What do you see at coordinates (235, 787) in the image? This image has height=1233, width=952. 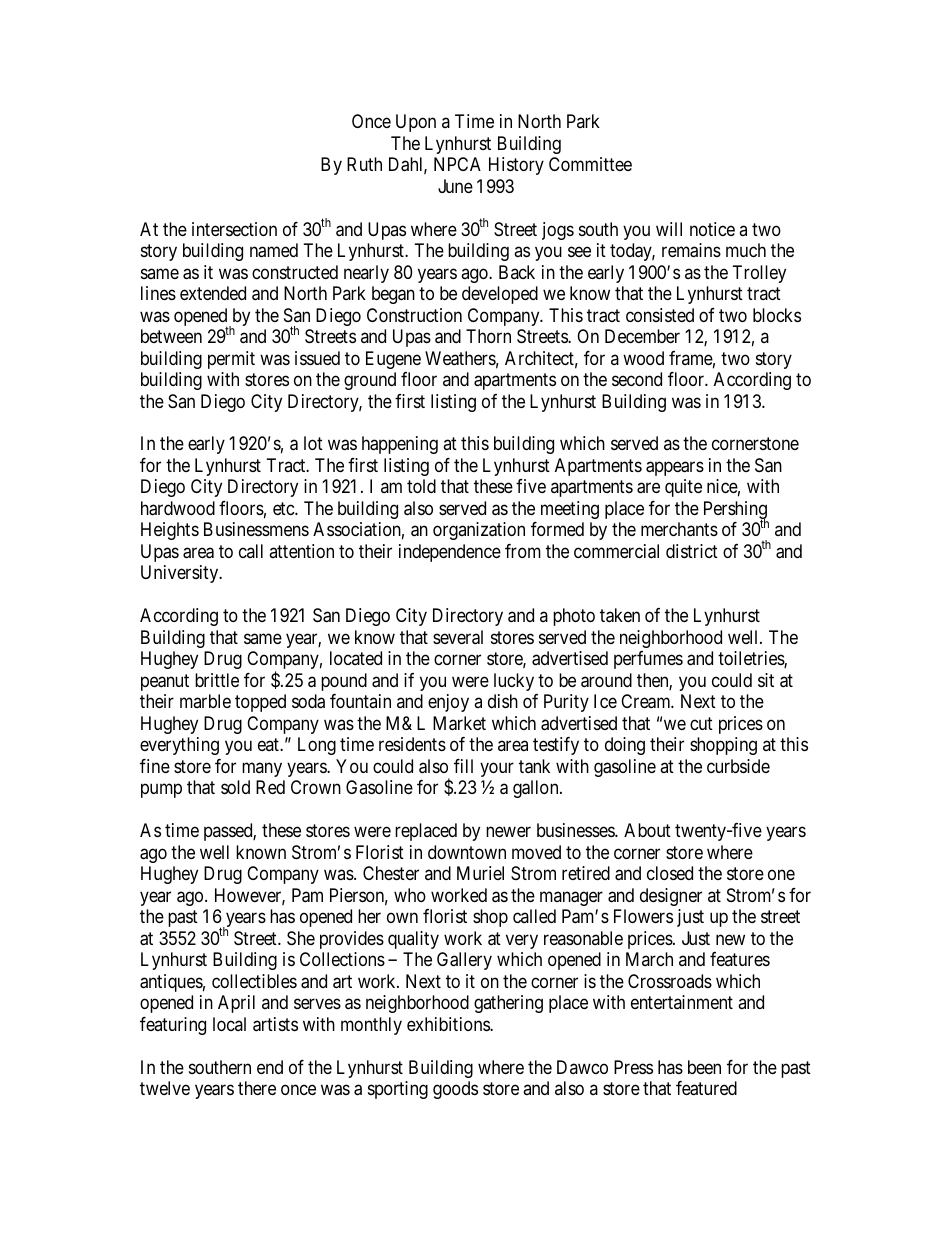 I see `sold` at bounding box center [235, 787].
